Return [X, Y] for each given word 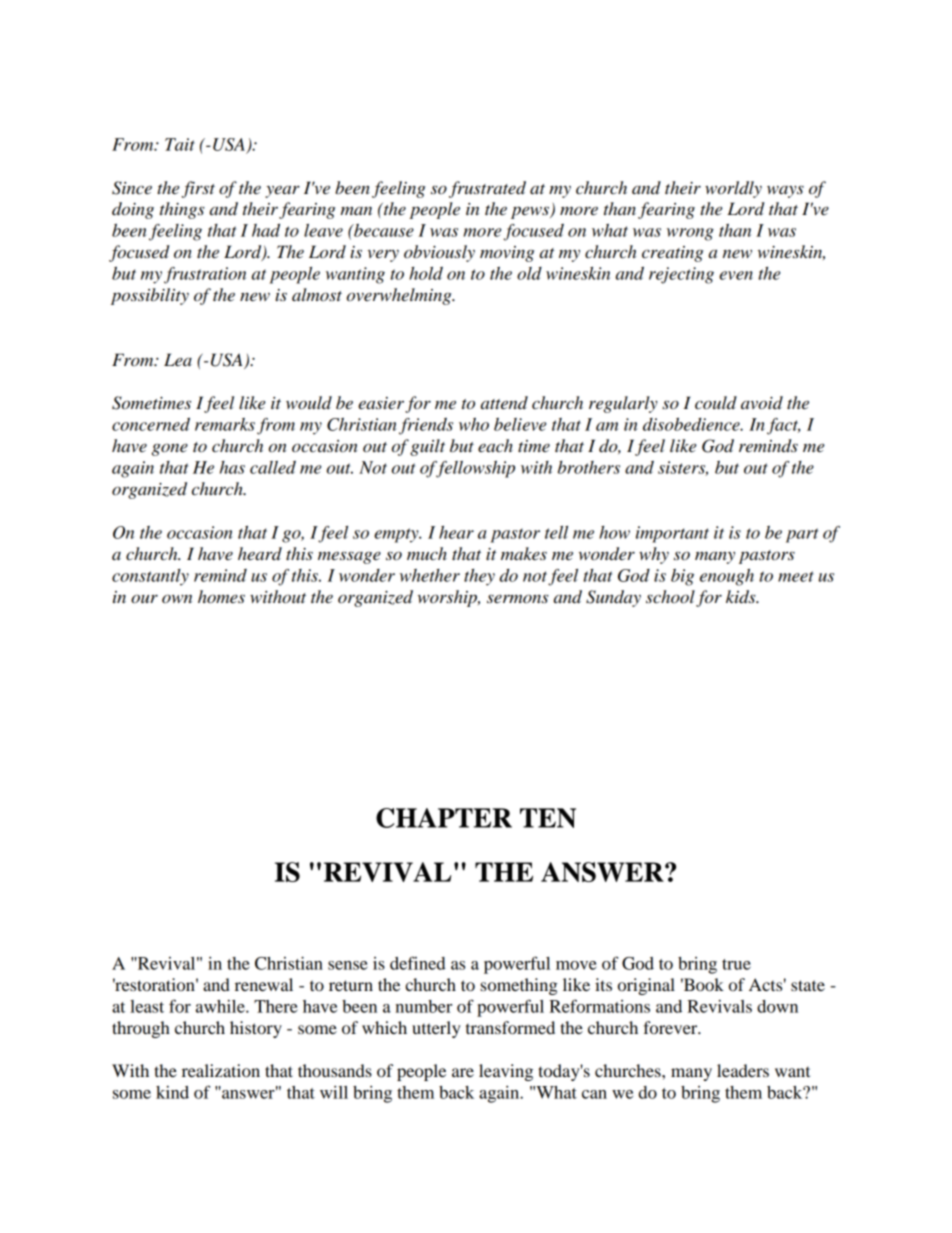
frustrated [487, 189]
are [463, 1072]
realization [221, 1070]
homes [221, 596]
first [198, 189]
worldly [733, 189]
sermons [518, 599]
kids [742, 597]
